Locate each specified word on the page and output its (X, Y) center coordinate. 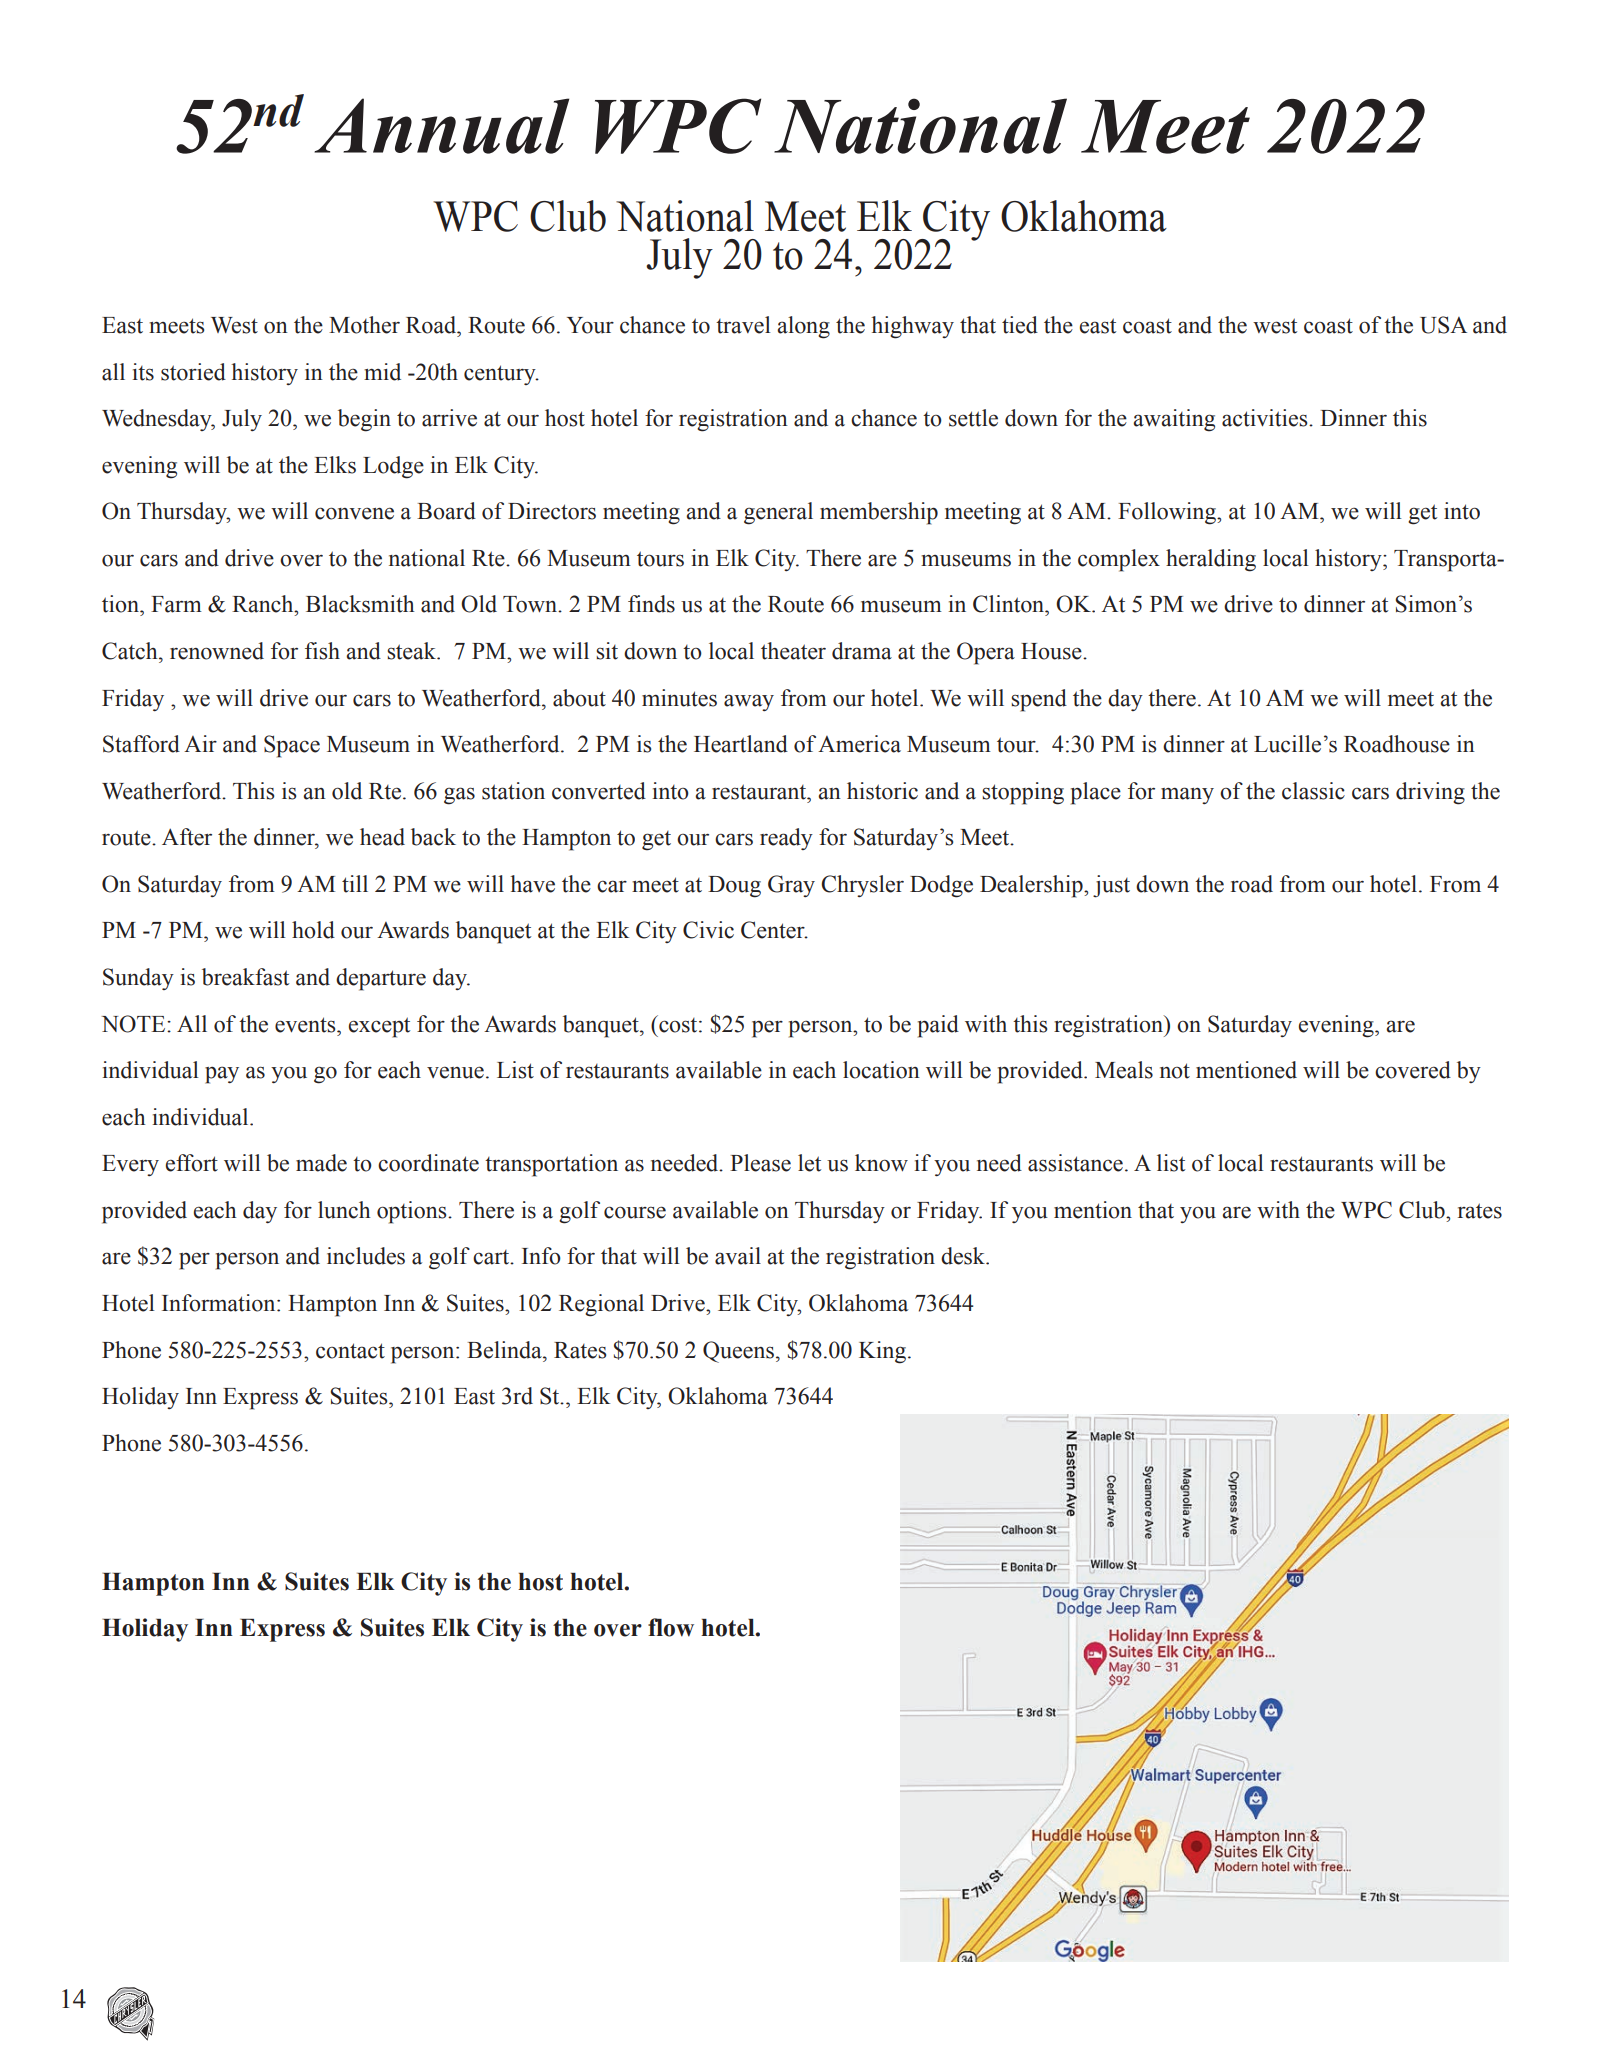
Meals (1124, 1070)
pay (222, 1075)
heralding (1211, 560)
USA (1443, 325)
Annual (441, 126)
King (884, 1352)
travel (743, 325)
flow (671, 1627)
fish (322, 651)
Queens (738, 1352)
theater (793, 651)
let (809, 1163)
